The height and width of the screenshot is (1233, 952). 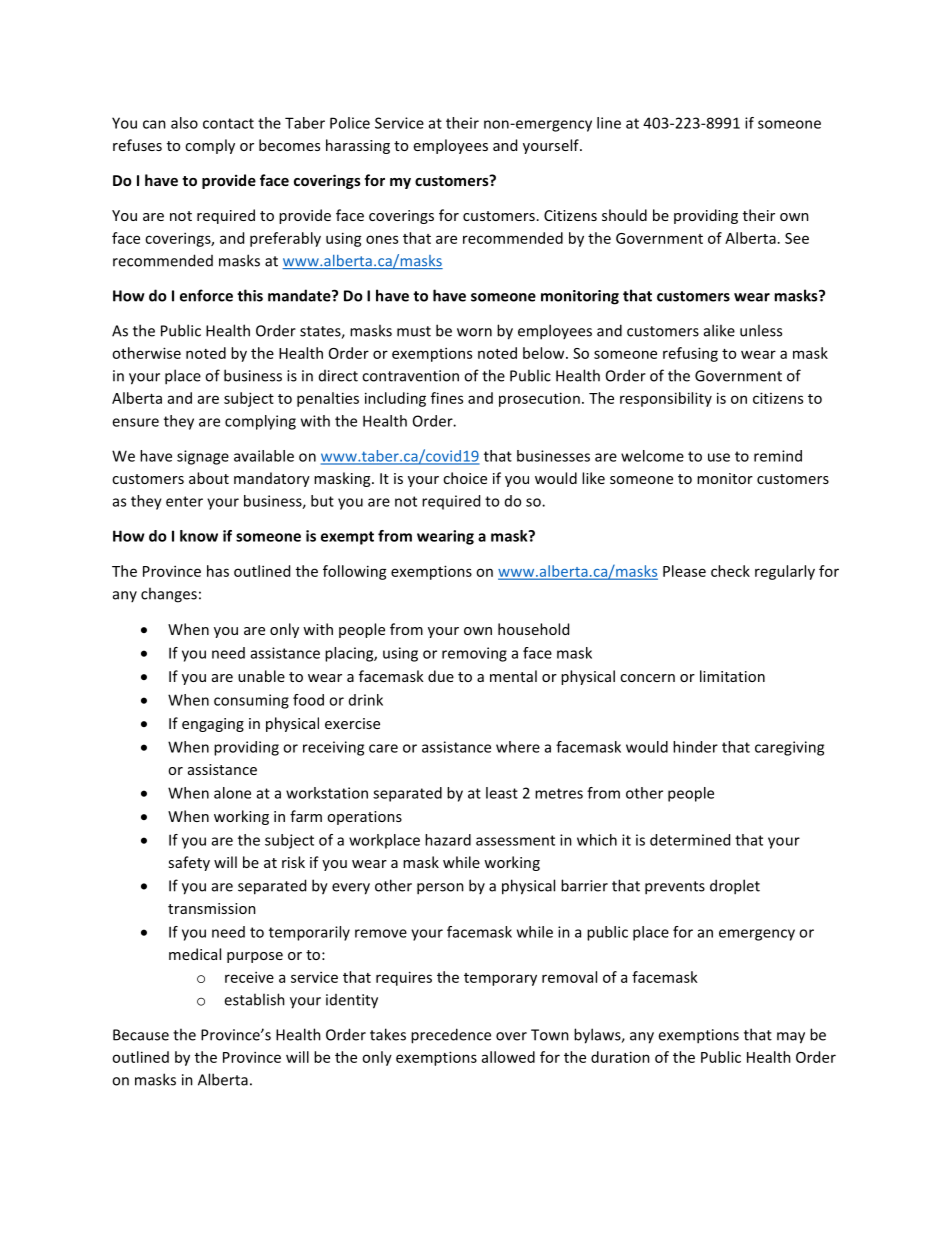 What do you see at coordinates (761, 330) in the screenshot?
I see `unless` at bounding box center [761, 330].
